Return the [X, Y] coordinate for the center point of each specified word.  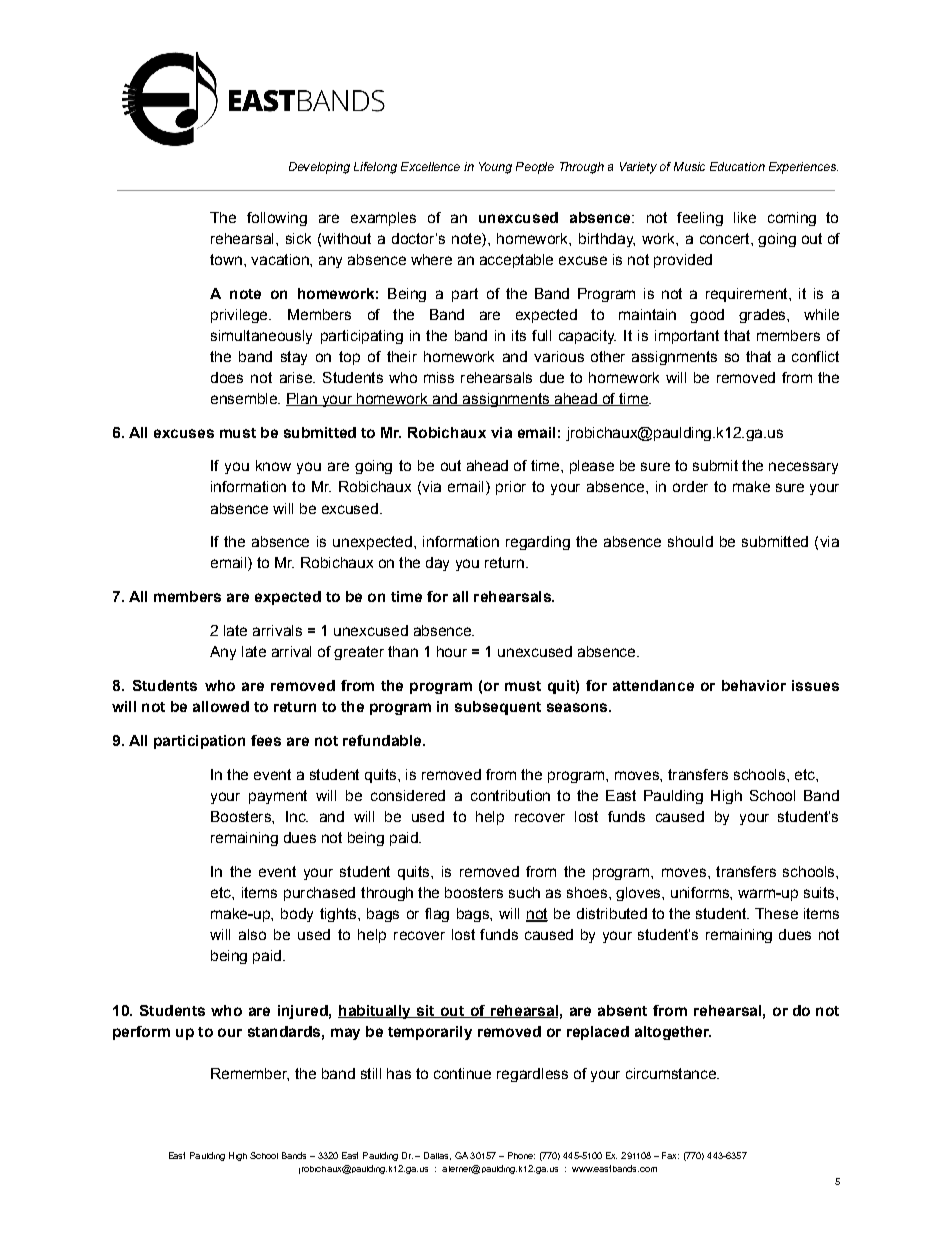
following [277, 219]
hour [452, 651]
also [252, 934]
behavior [754, 685]
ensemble [245, 398]
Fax [670, 1155]
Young [495, 168]
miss [439, 377]
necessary [803, 468]
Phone [521, 1155]
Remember [250, 1074]
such [524, 892]
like [745, 217]
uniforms [701, 892]
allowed [221, 706]
